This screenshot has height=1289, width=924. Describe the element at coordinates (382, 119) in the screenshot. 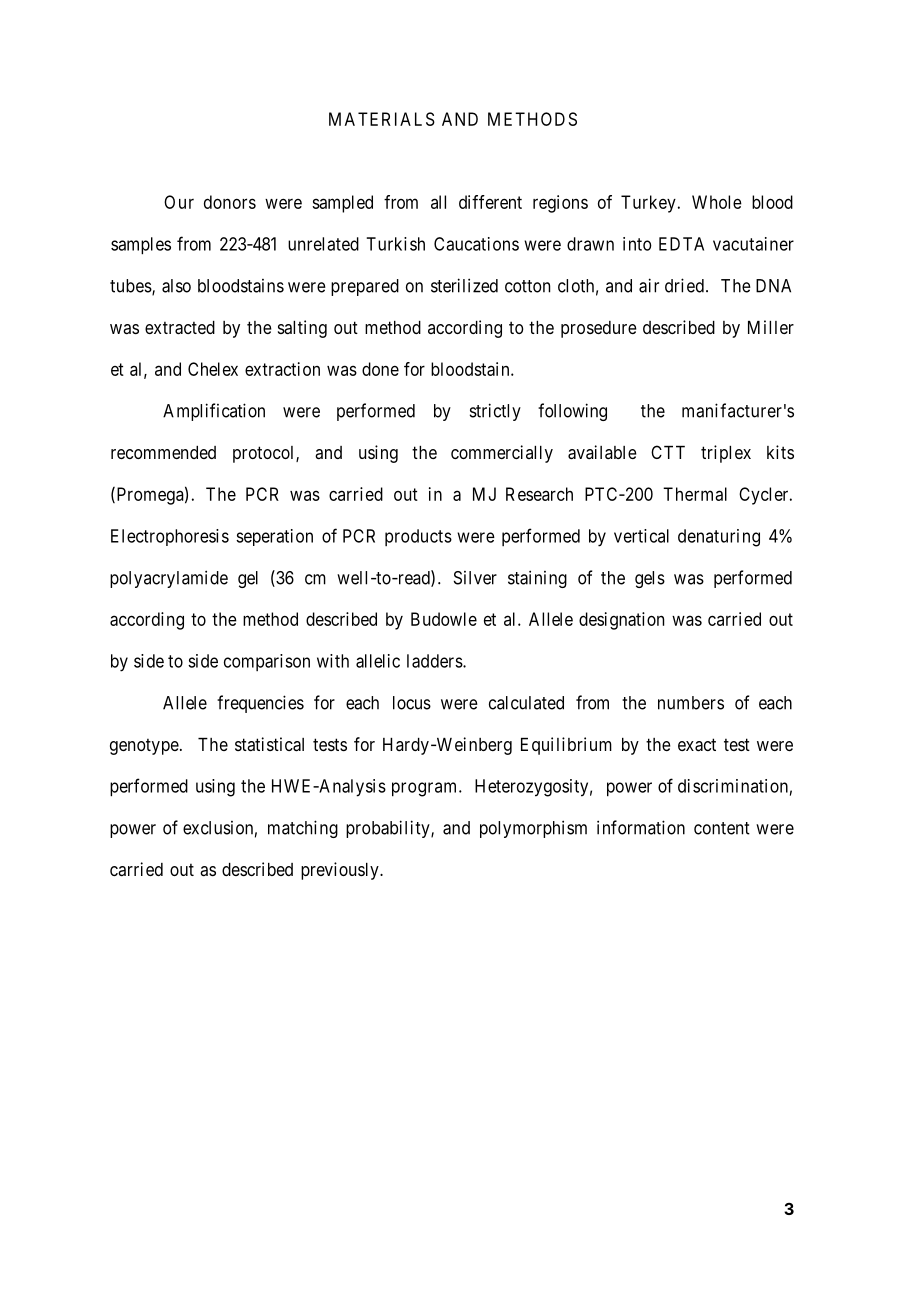

I see `MATERIALS` at that location.
